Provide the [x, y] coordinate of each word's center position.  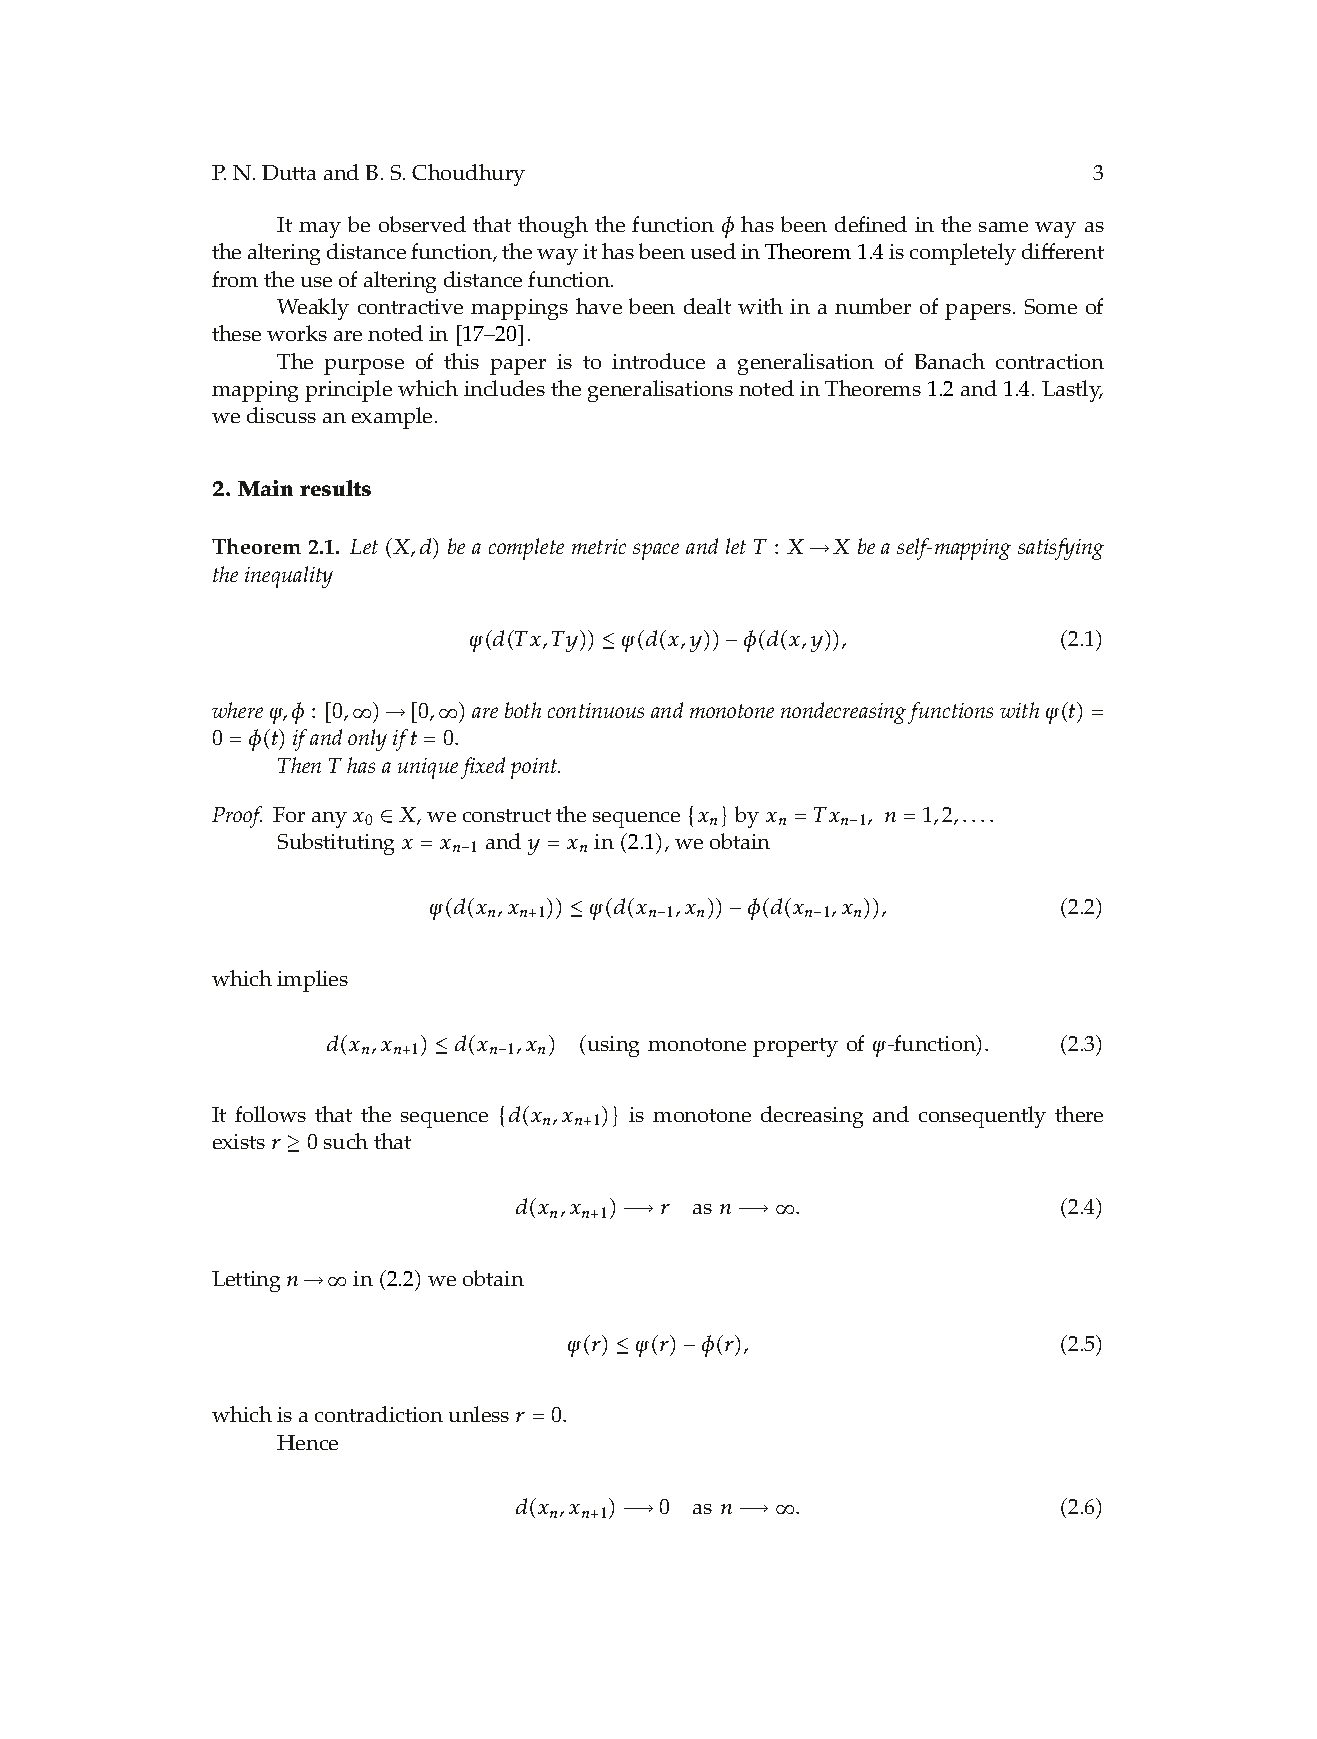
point [535, 768]
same [1003, 227]
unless [479, 1414]
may [320, 230]
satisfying [1061, 549]
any [329, 820]
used [713, 251]
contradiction [379, 1414]
